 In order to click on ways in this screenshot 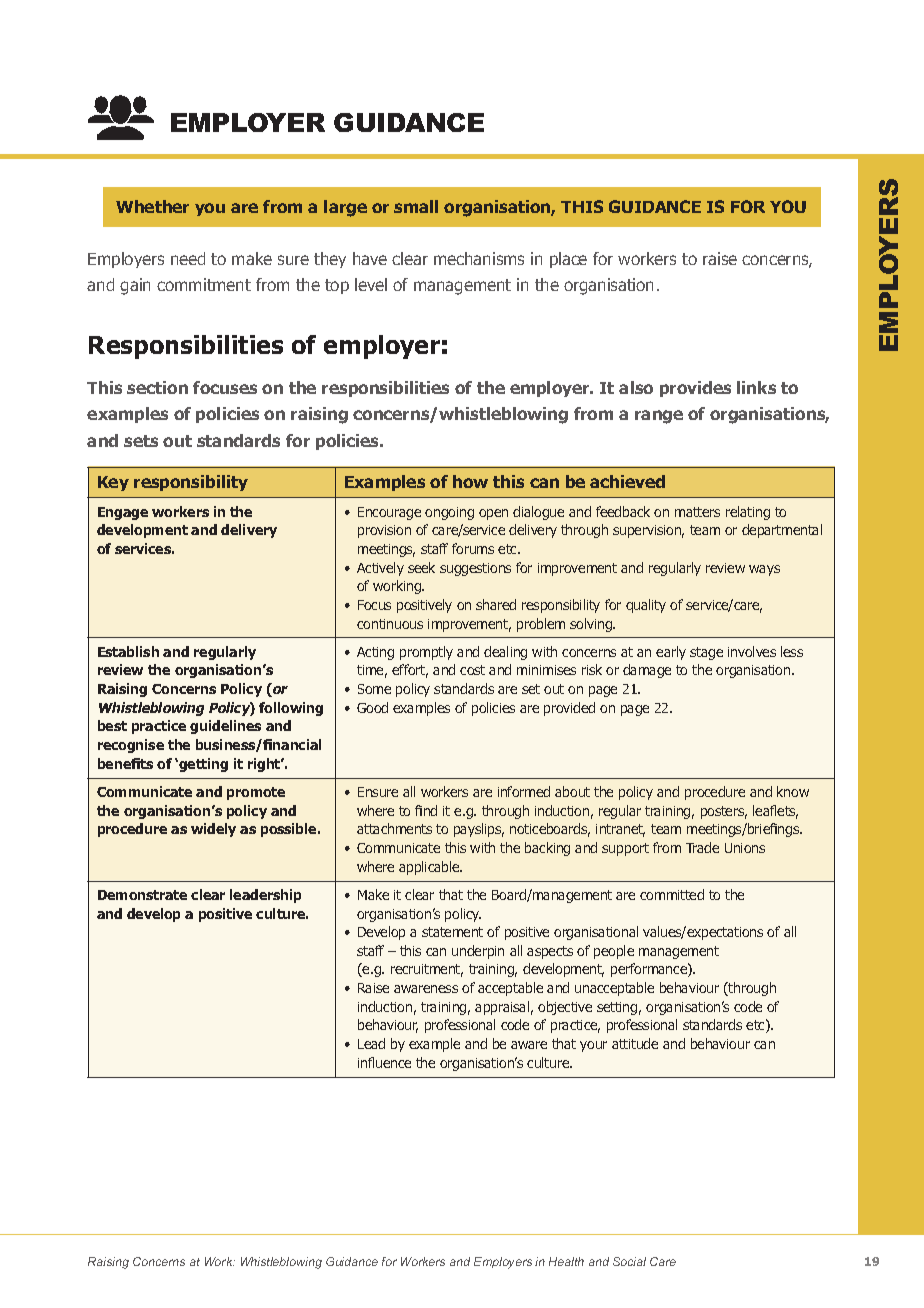, I will do `click(764, 570)`.
